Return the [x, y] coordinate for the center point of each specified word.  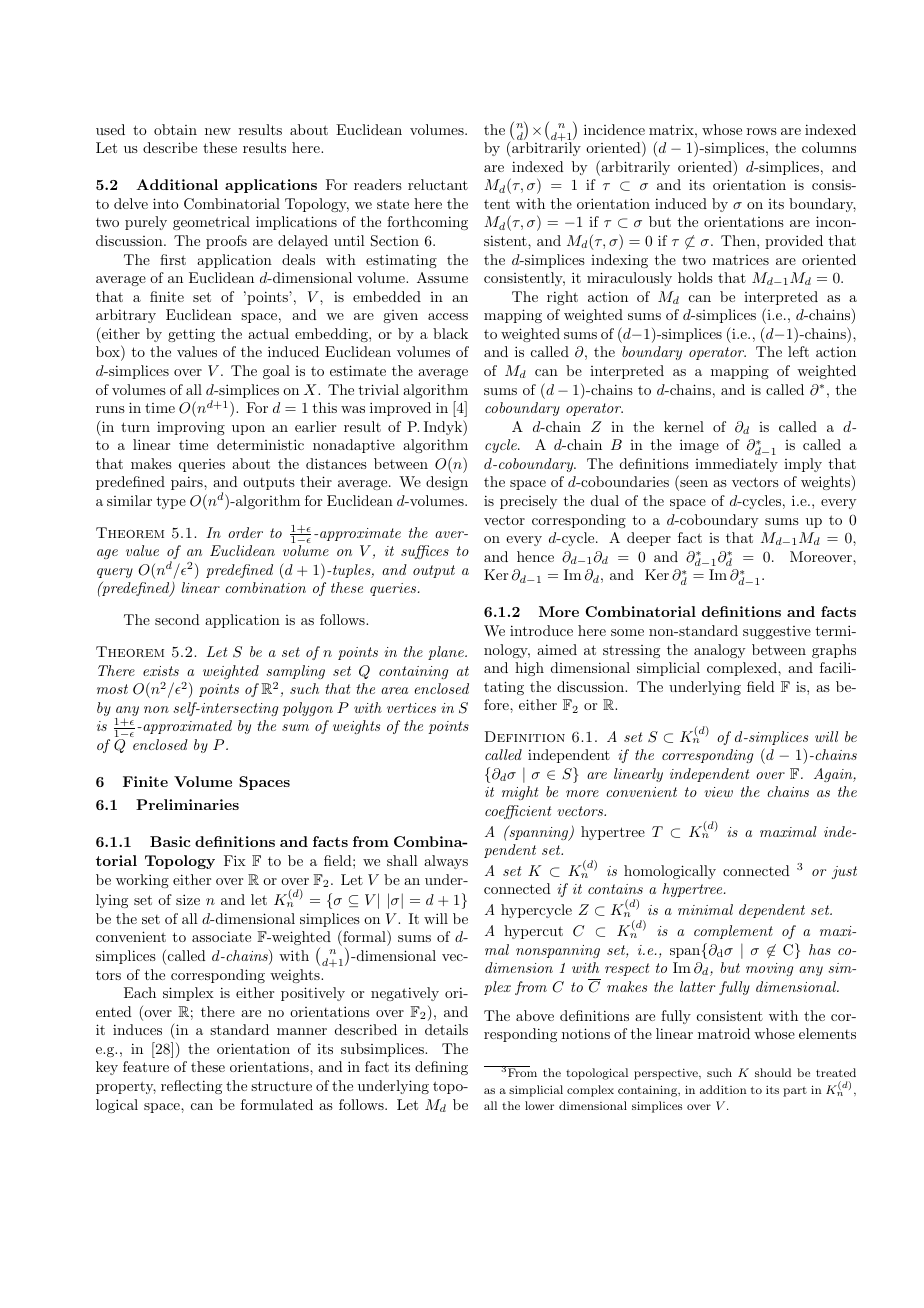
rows [762, 131]
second [177, 619]
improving [191, 428]
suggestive [777, 632]
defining [441, 1068]
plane [447, 653]
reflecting [191, 1087]
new [218, 131]
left [798, 351]
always [446, 862]
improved [400, 409]
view [718, 792]
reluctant [438, 184]
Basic [170, 841]
